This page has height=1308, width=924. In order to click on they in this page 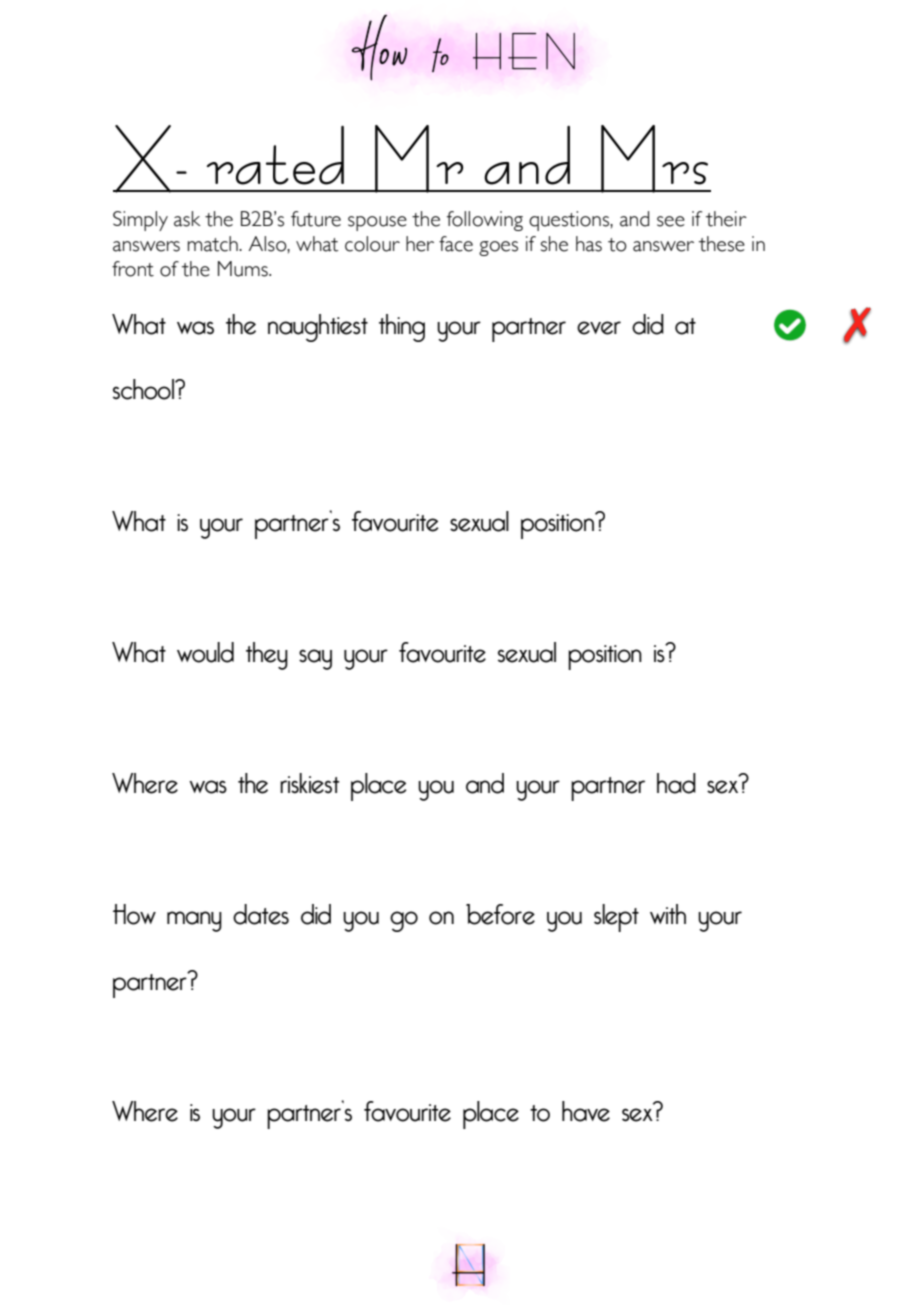, I will do `click(267, 656)`.
